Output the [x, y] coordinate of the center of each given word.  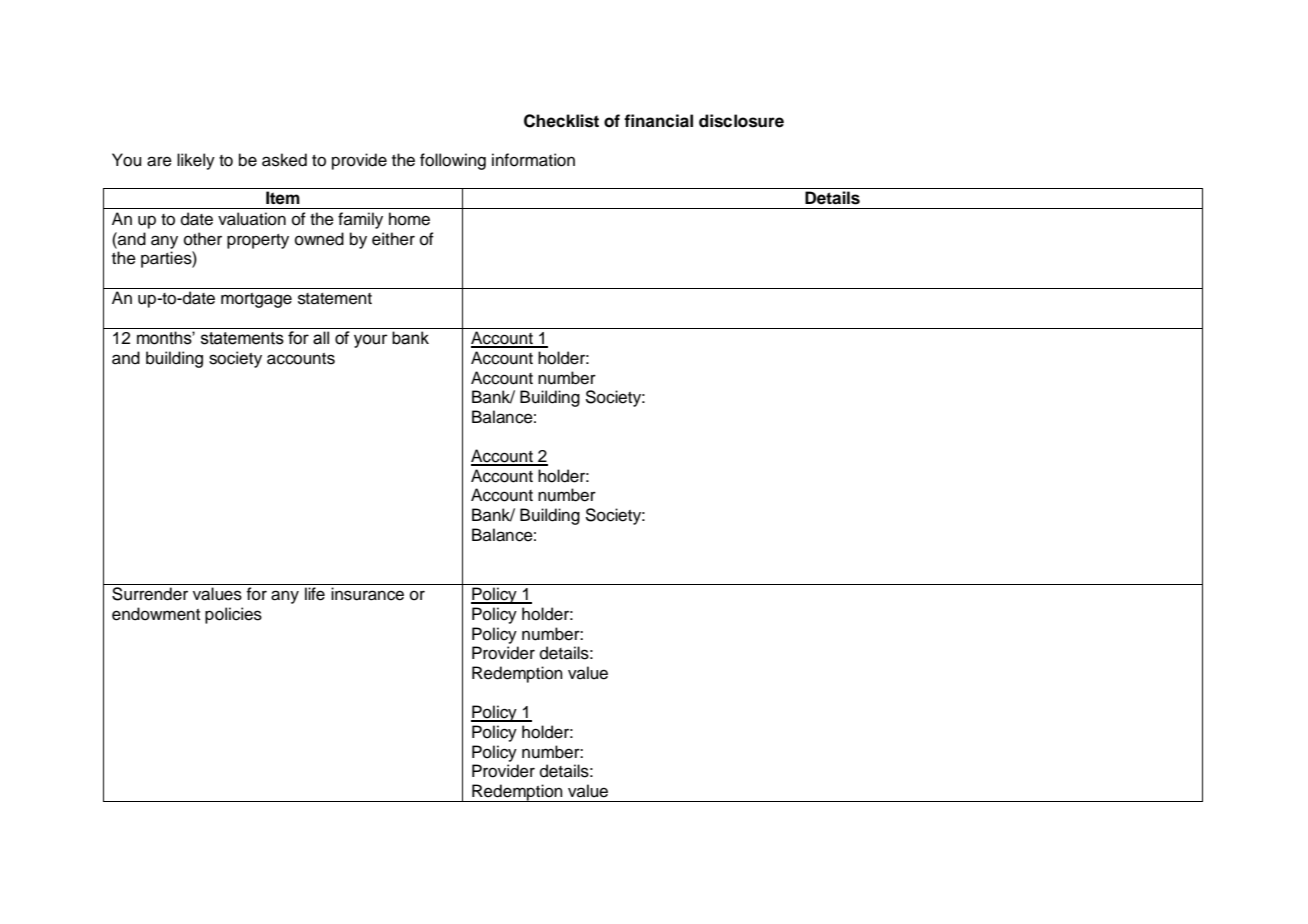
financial [658, 121]
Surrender [150, 594]
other [203, 239]
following [453, 161]
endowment [156, 614]
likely [196, 161]
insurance [367, 594]
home [409, 219]
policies [233, 615]
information [533, 160]
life [315, 594]
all [321, 338]
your [371, 341]
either [393, 239]
